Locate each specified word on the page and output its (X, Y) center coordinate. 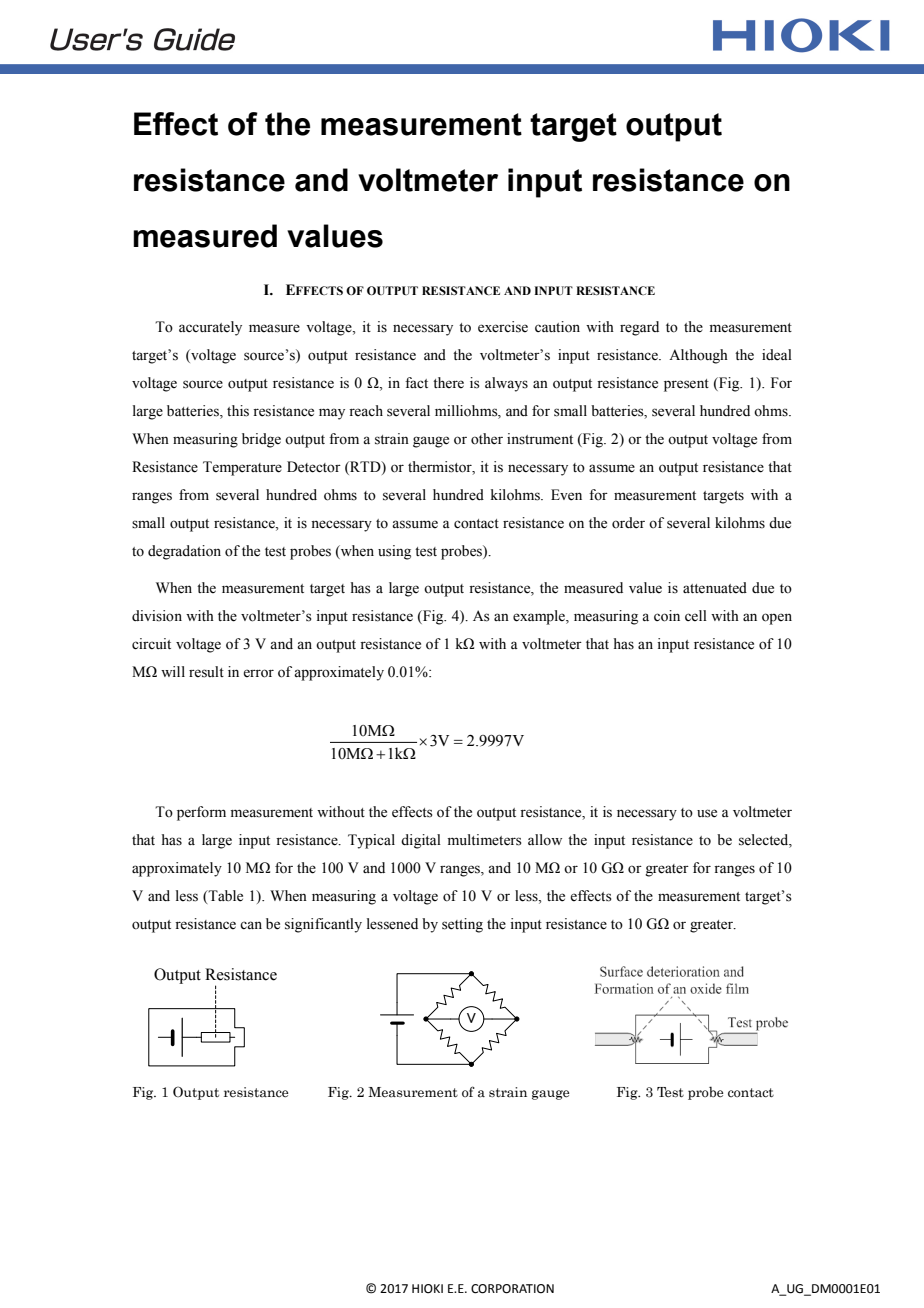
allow (545, 840)
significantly (323, 925)
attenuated (715, 588)
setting (462, 925)
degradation (184, 552)
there (448, 383)
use (707, 813)
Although (698, 356)
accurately (210, 328)
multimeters (485, 840)
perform (201, 813)
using (394, 552)
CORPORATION (512, 1289)
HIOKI (427, 1289)
